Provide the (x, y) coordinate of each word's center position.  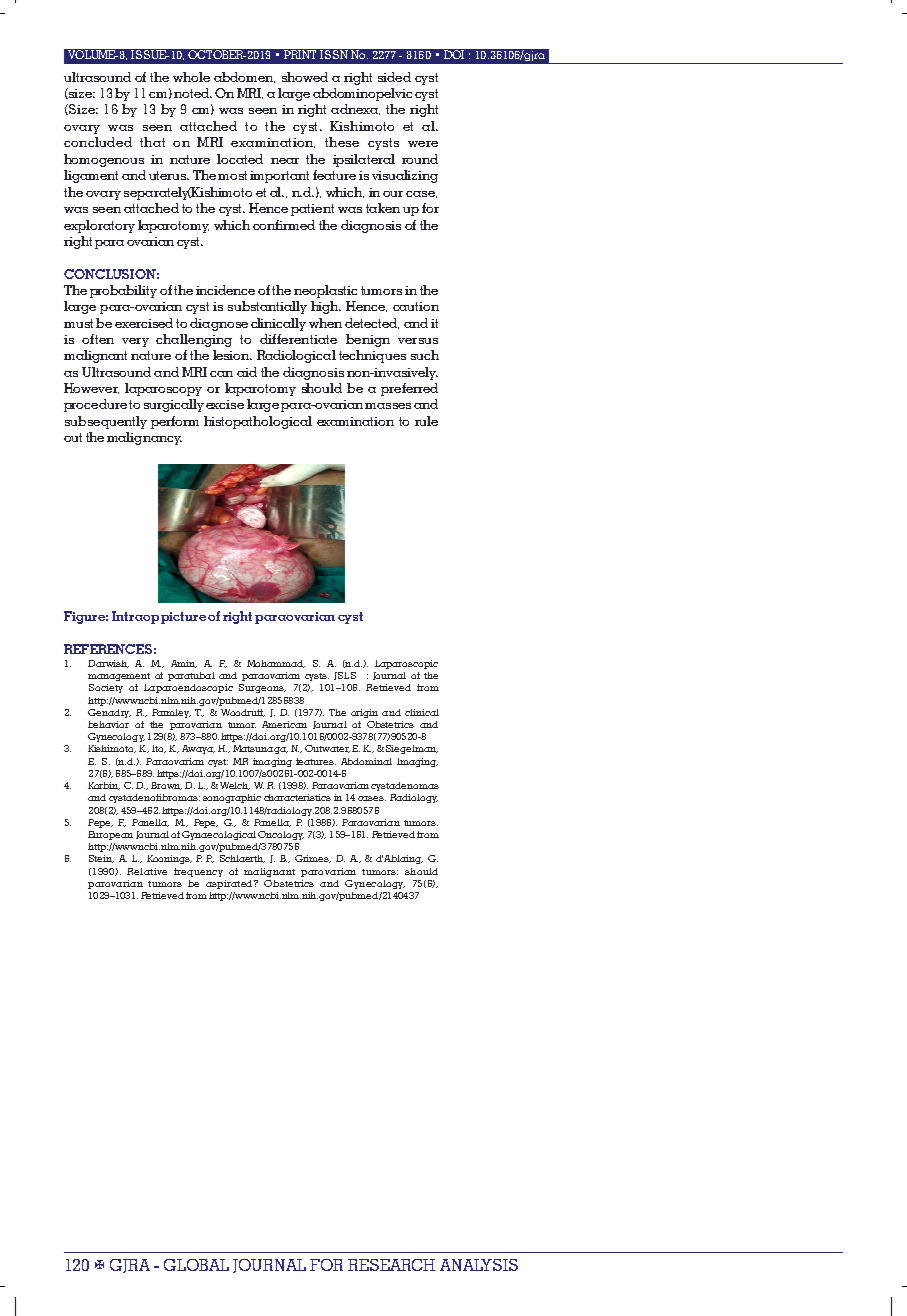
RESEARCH (391, 1265)
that (152, 142)
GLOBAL (196, 1265)
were (423, 144)
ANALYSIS (479, 1265)
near (285, 161)
